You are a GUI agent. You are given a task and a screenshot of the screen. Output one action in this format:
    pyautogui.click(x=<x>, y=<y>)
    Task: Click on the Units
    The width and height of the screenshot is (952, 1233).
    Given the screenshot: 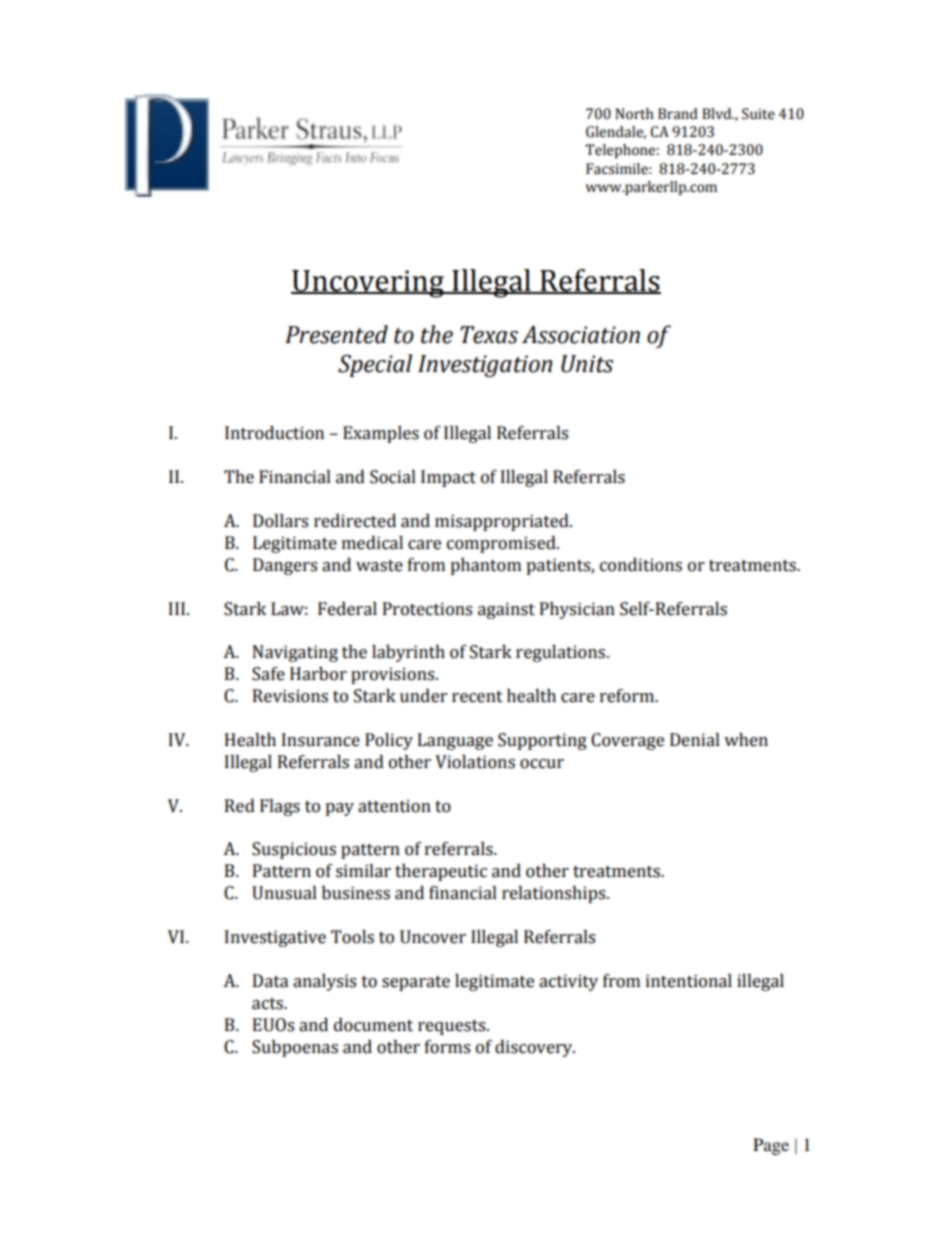 What is the action you would take?
    pyautogui.click(x=587, y=364)
